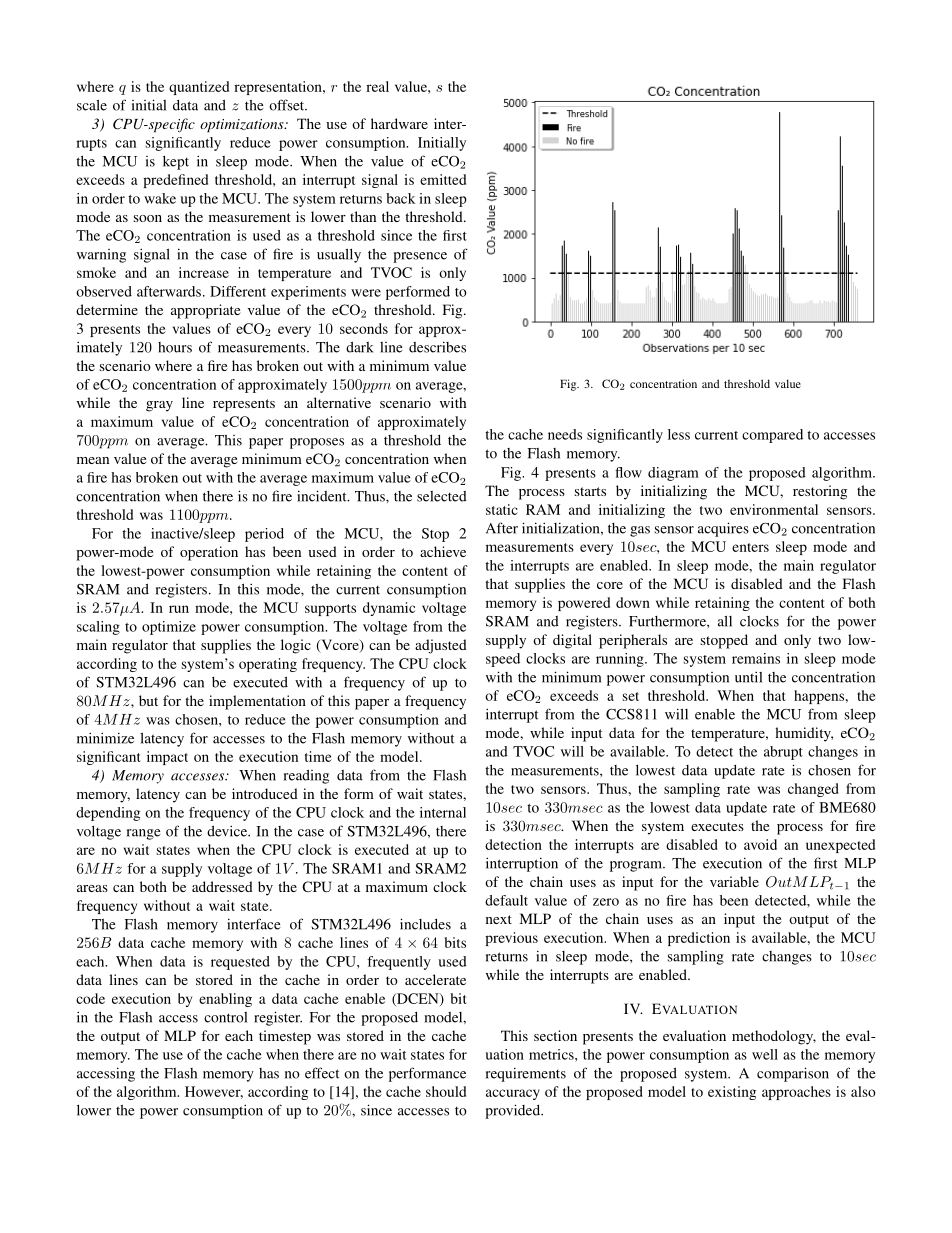 This document has height=1233, width=952. I want to click on hardware, so click(399, 123).
